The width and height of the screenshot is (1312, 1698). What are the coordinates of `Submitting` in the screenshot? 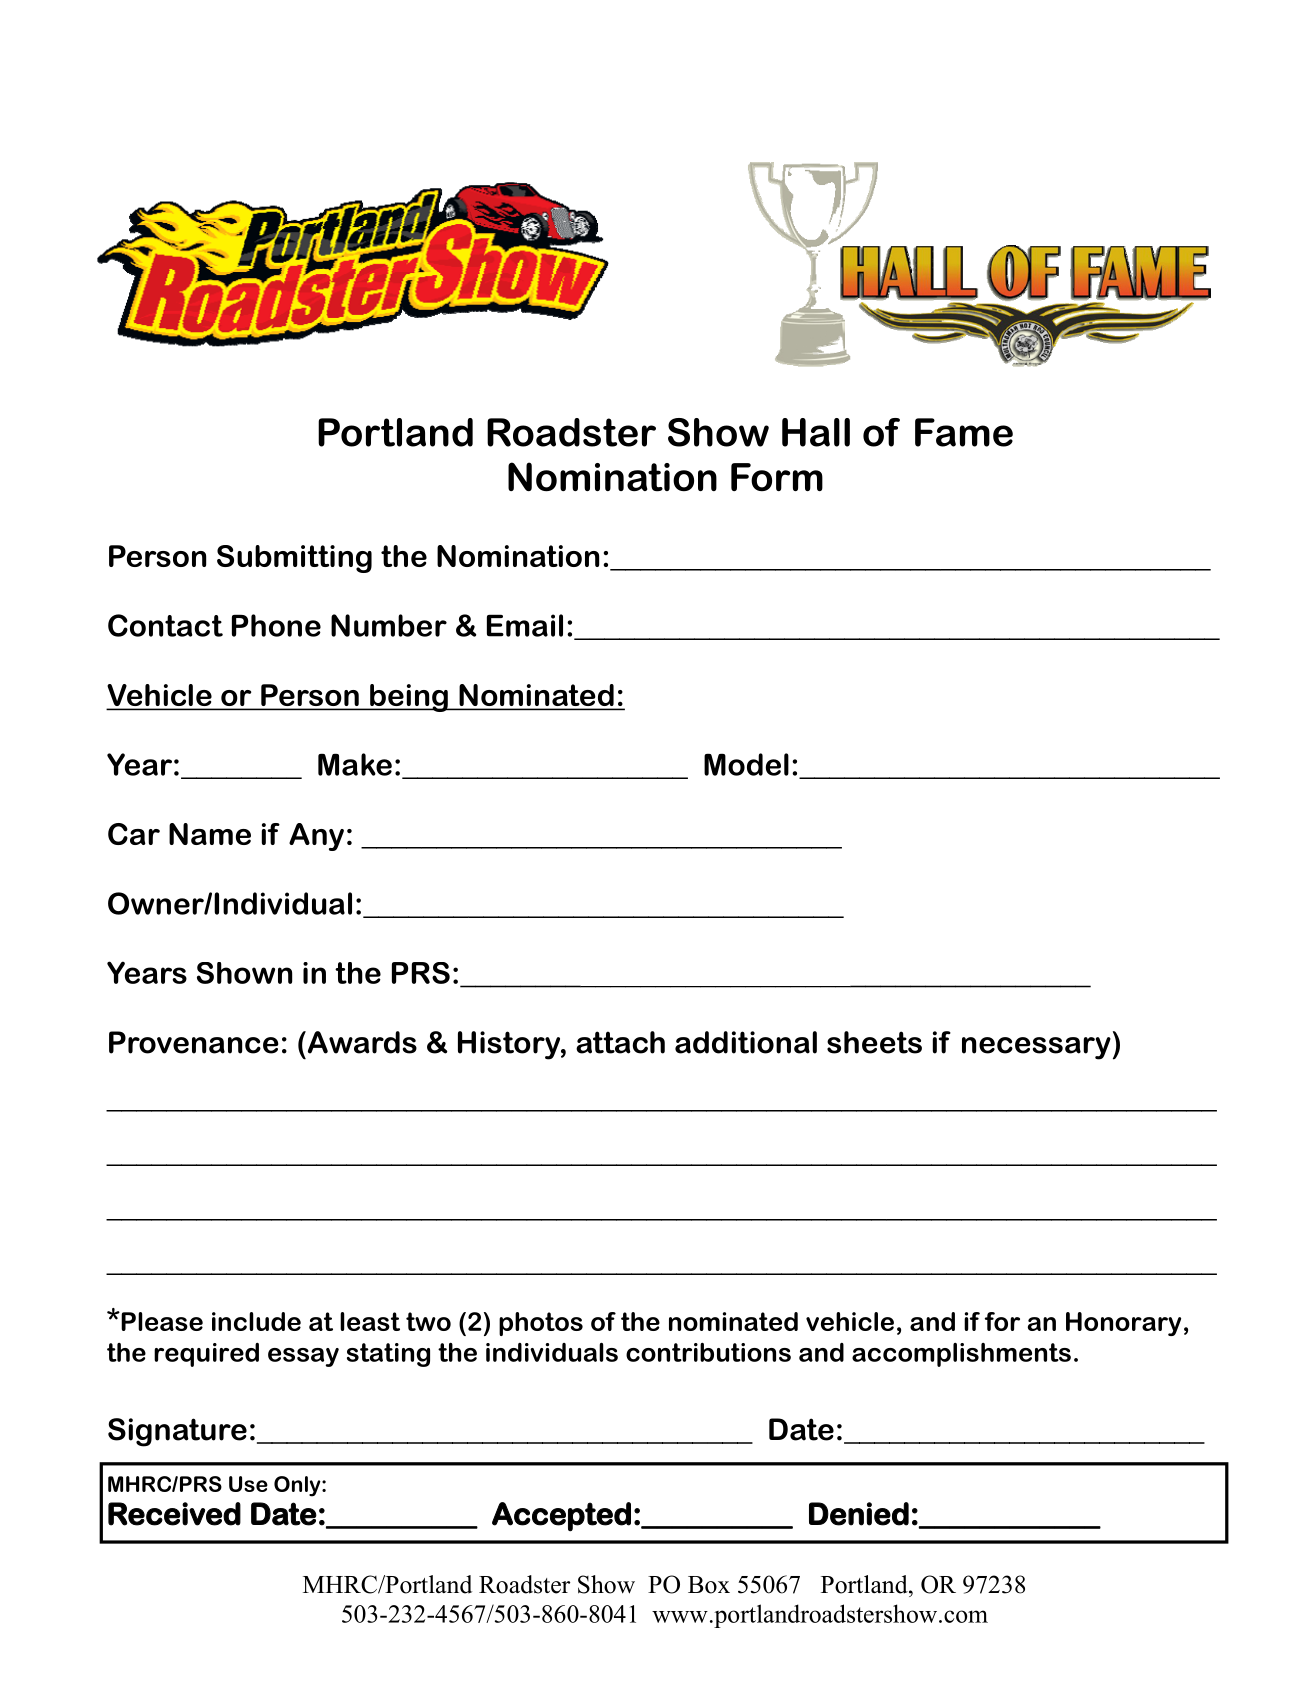 It's located at (294, 559).
